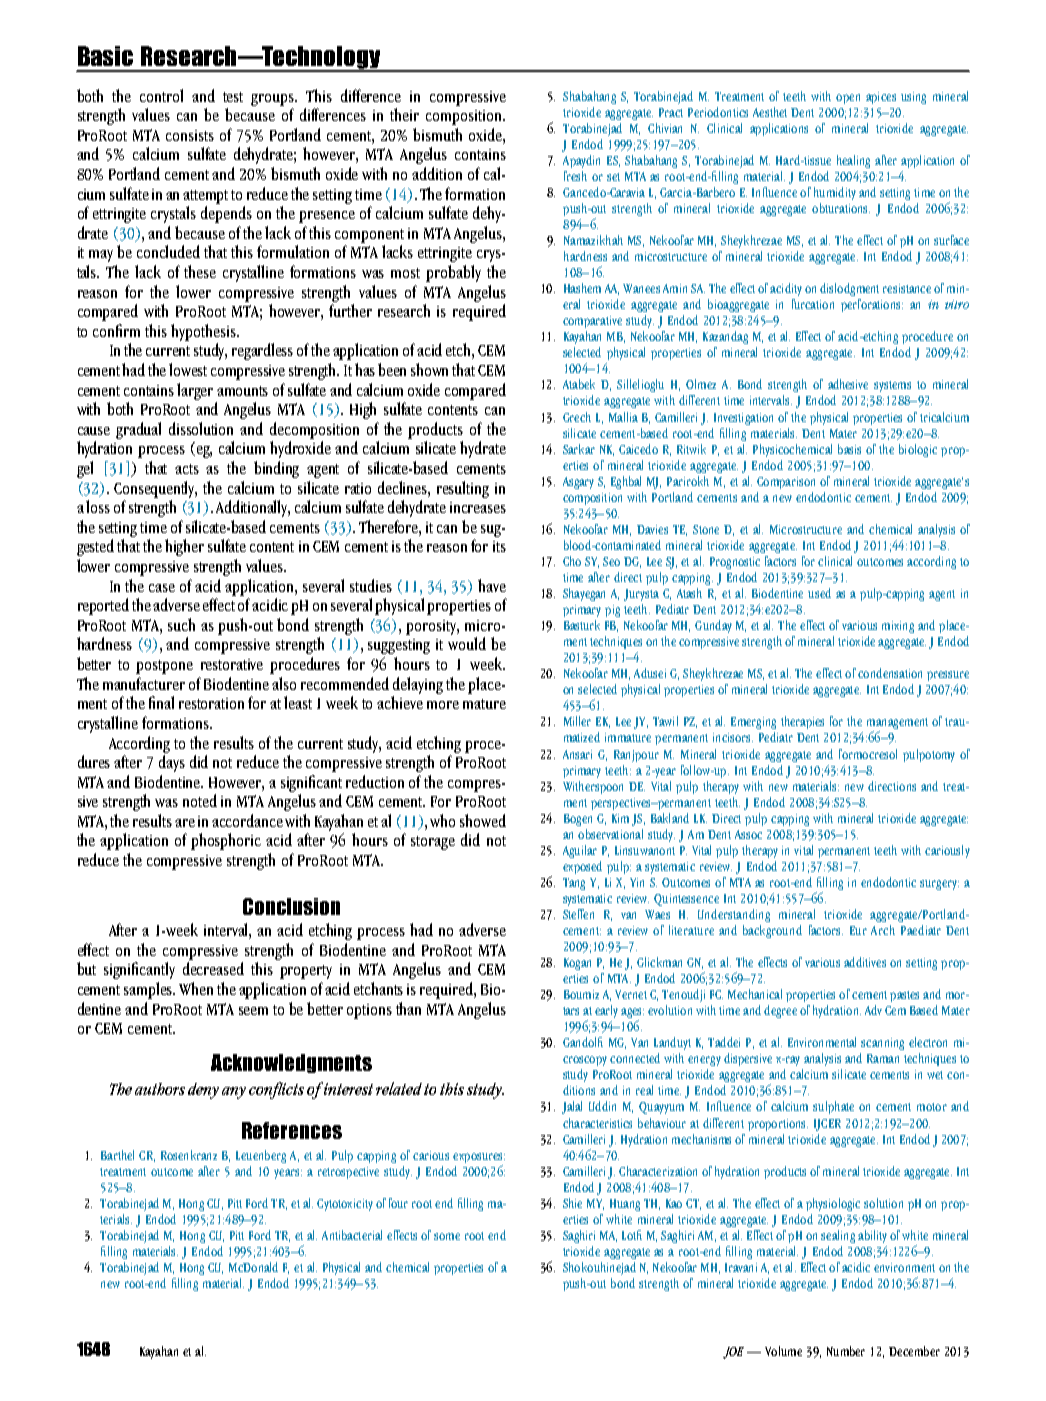 This screenshot has height=1401, width=1046. Describe the element at coordinates (849, 449) in the screenshot. I see `basis` at that location.
